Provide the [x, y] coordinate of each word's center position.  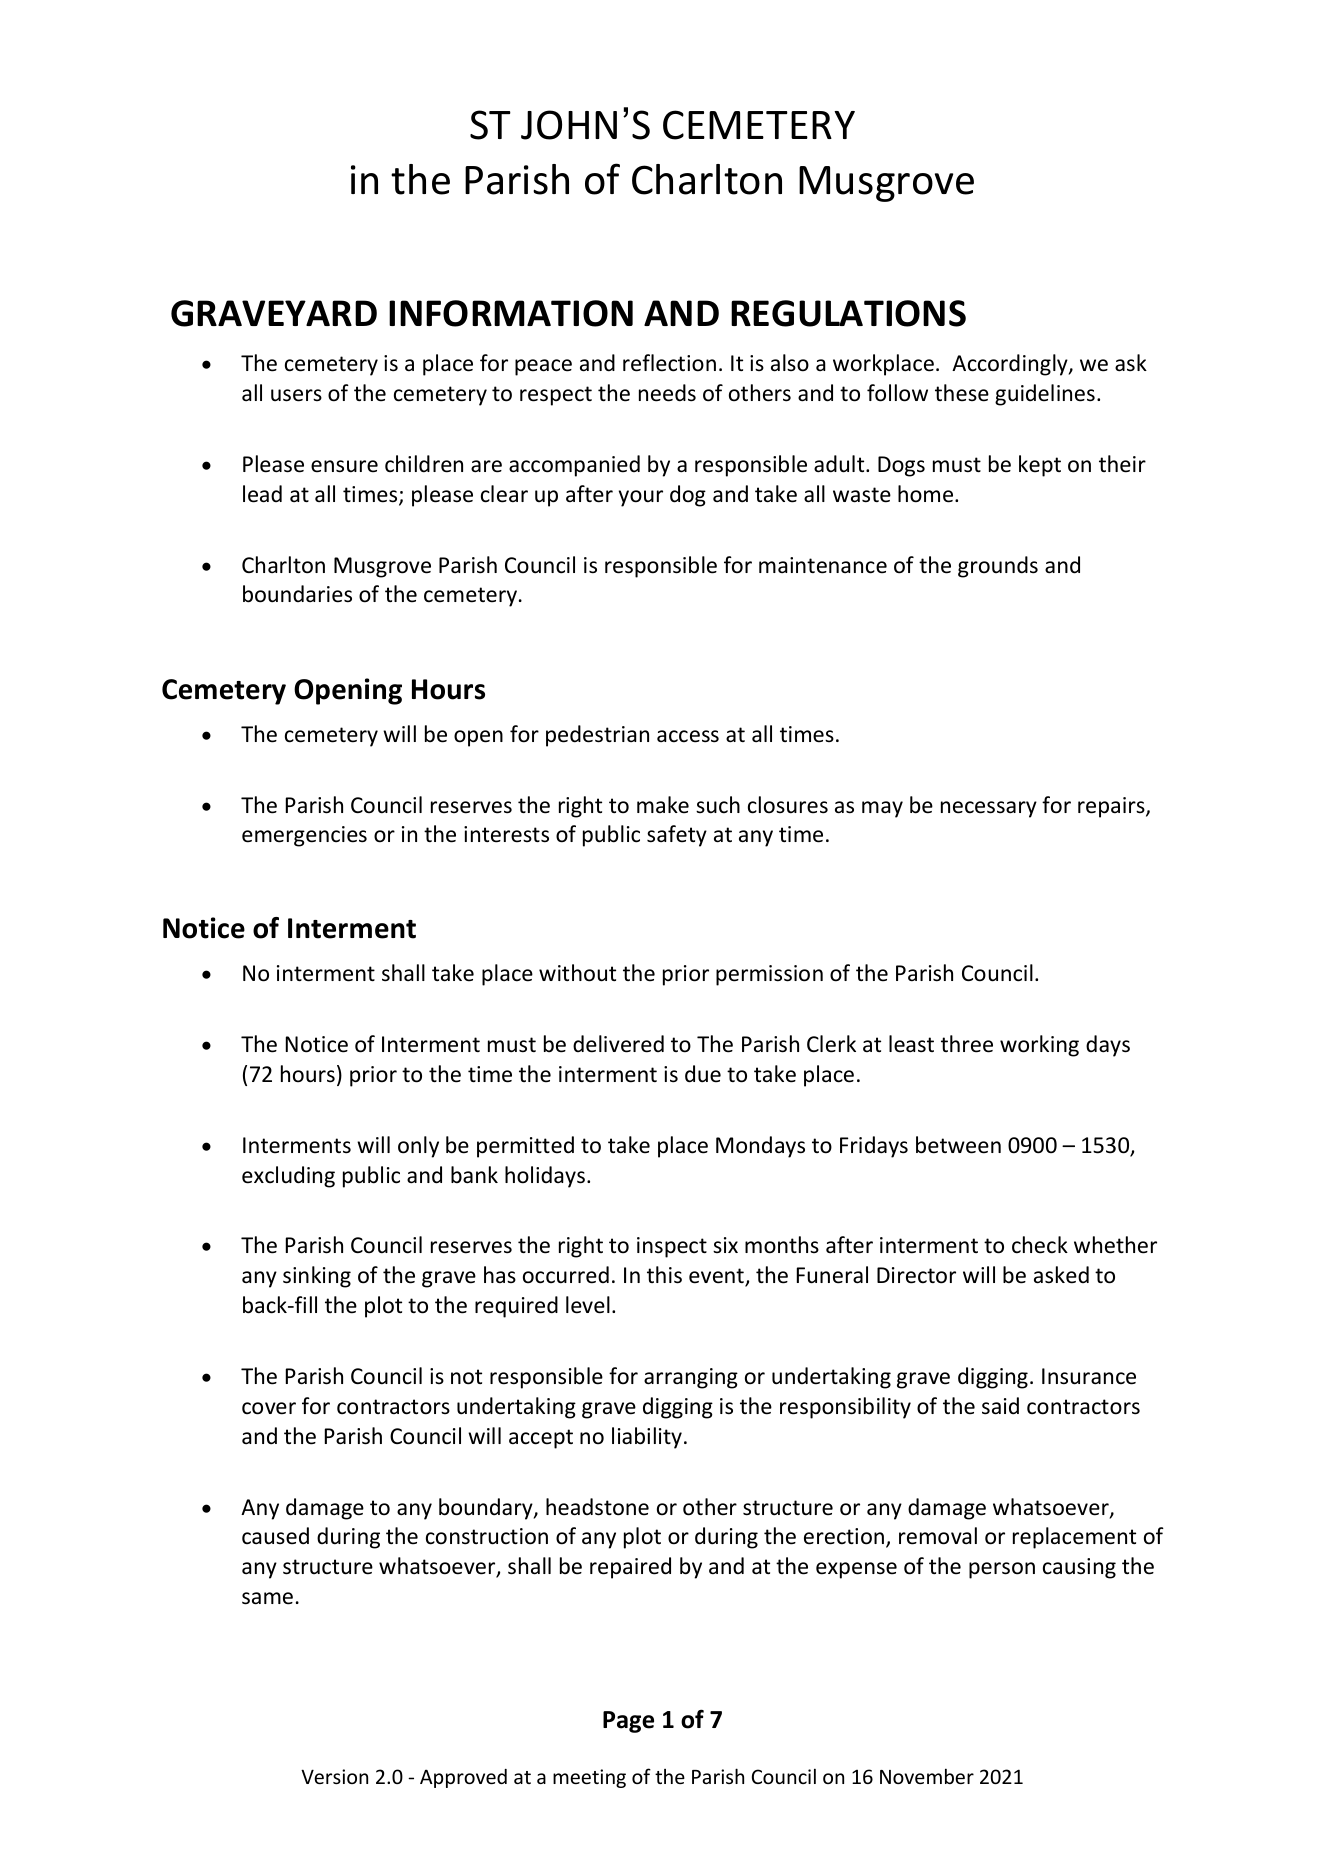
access [688, 736]
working [1039, 1046]
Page [628, 1722]
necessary [989, 809]
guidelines [1045, 395]
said [1000, 1406]
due [703, 1074]
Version [334, 1776]
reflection [669, 363]
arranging [691, 1378]
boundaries [297, 594]
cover [269, 1408]
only [418, 1147]
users [296, 395]
